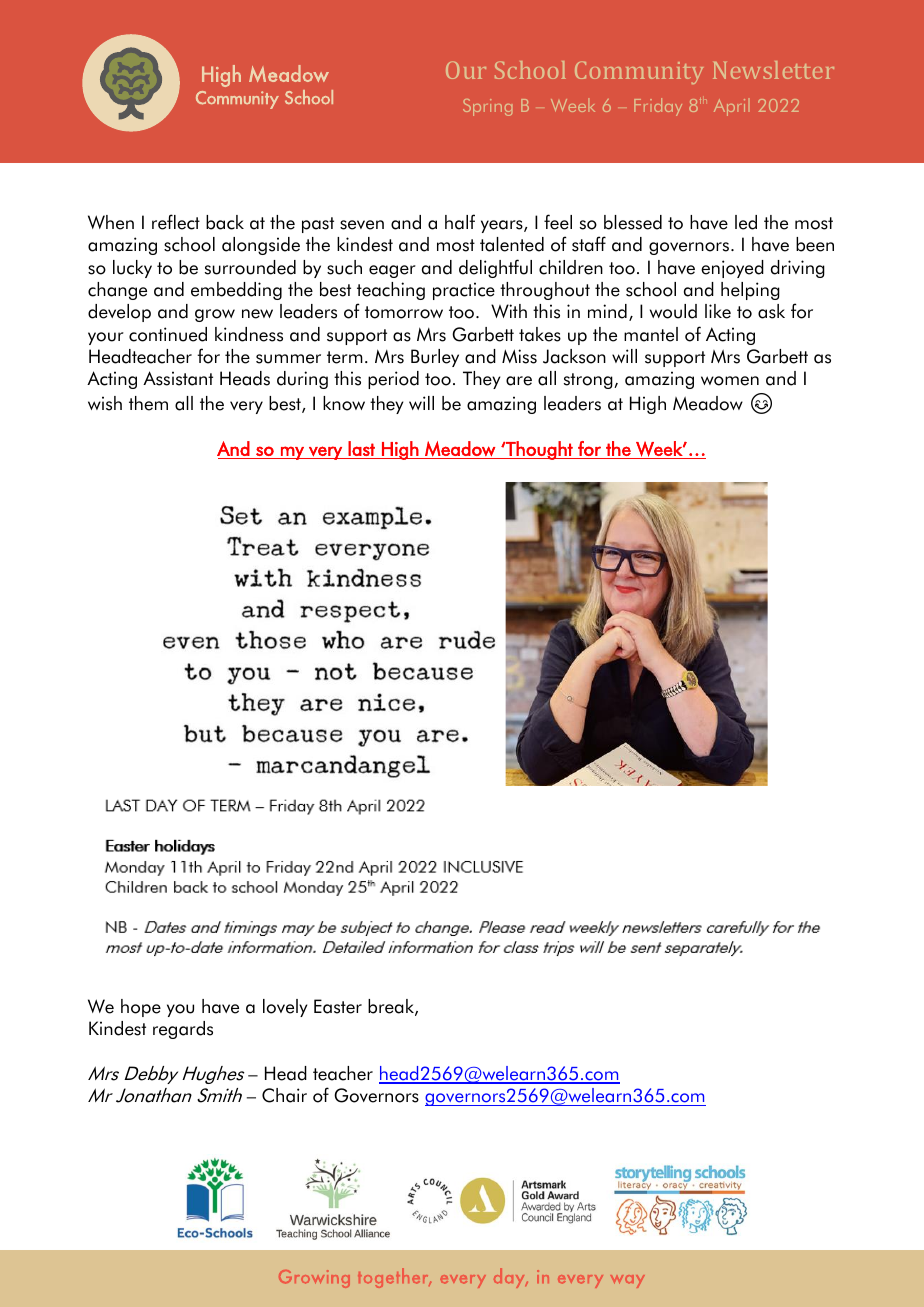 Image resolution: width=924 pixels, height=1307 pixels. Describe the element at coordinates (141, 1008) in the screenshot. I see `hope` at that location.
